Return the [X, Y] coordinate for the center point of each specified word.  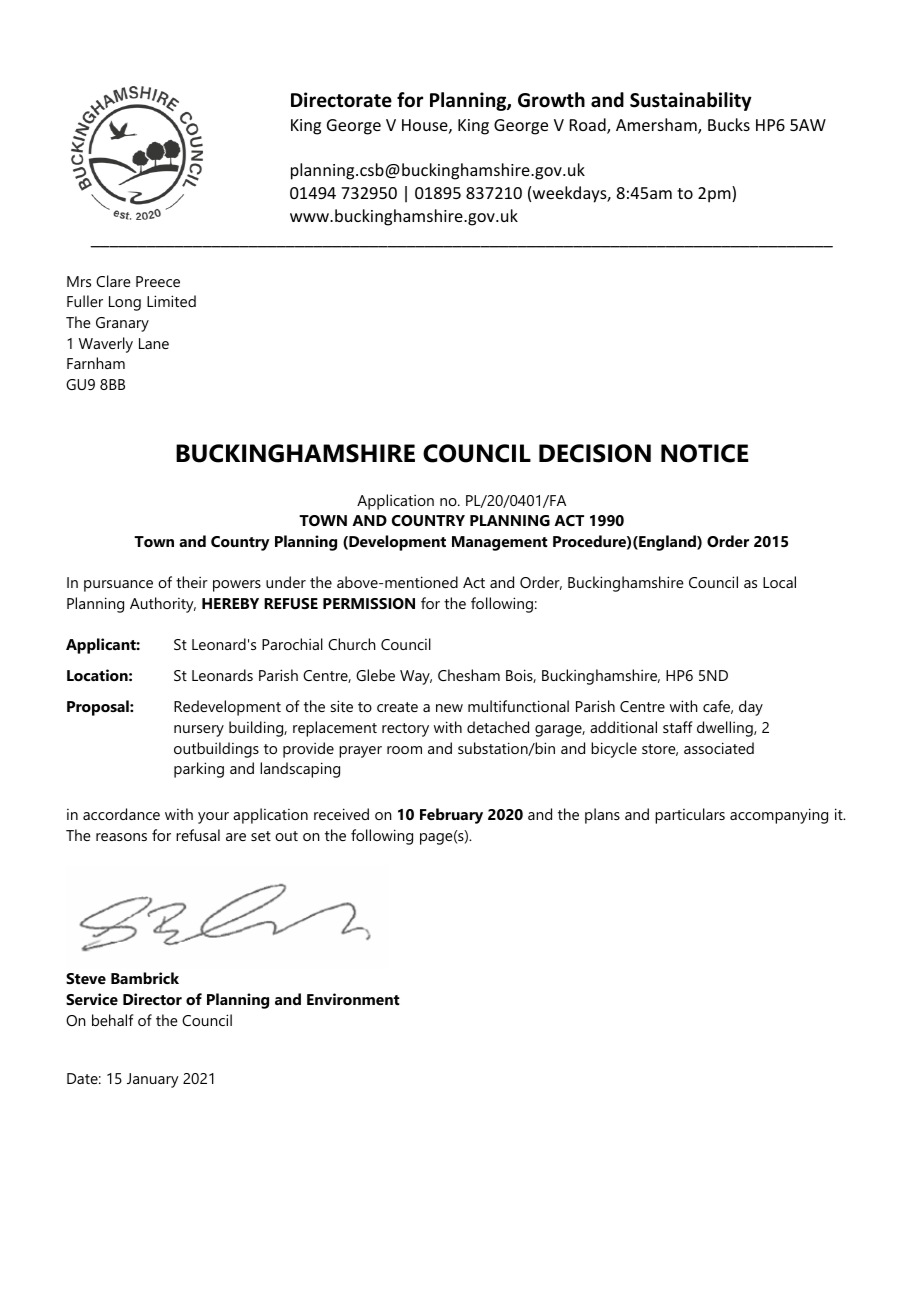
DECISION [595, 453]
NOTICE [704, 453]
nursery [199, 731]
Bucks [729, 124]
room [404, 750]
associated [719, 748]
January [153, 1080]
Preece [158, 281]
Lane [154, 343]
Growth [551, 100]
